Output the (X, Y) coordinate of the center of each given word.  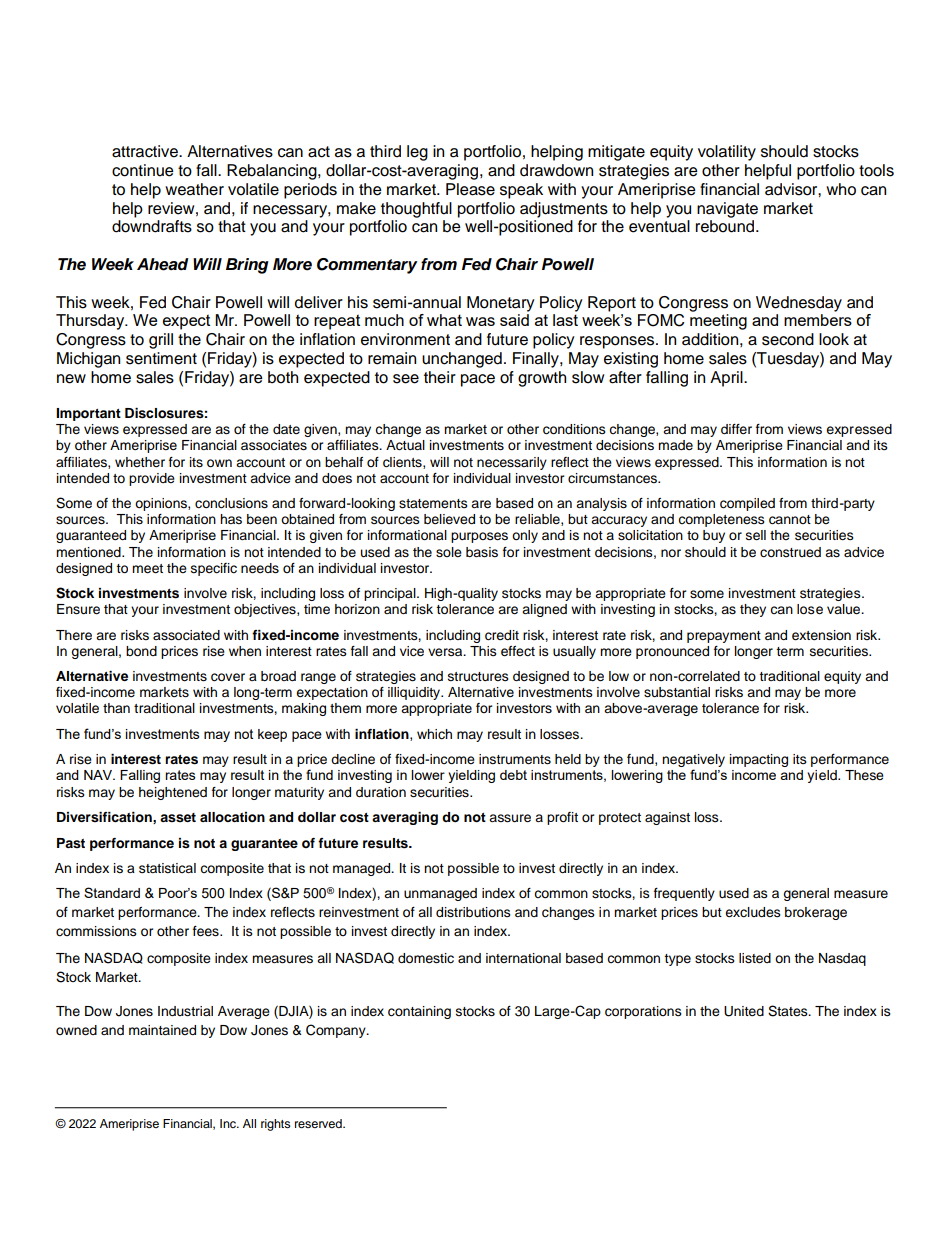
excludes (753, 912)
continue (143, 170)
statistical (167, 868)
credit (502, 635)
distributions (473, 912)
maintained (162, 1030)
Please (470, 189)
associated (186, 635)
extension (821, 635)
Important (88, 414)
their (440, 377)
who (841, 189)
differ (736, 429)
